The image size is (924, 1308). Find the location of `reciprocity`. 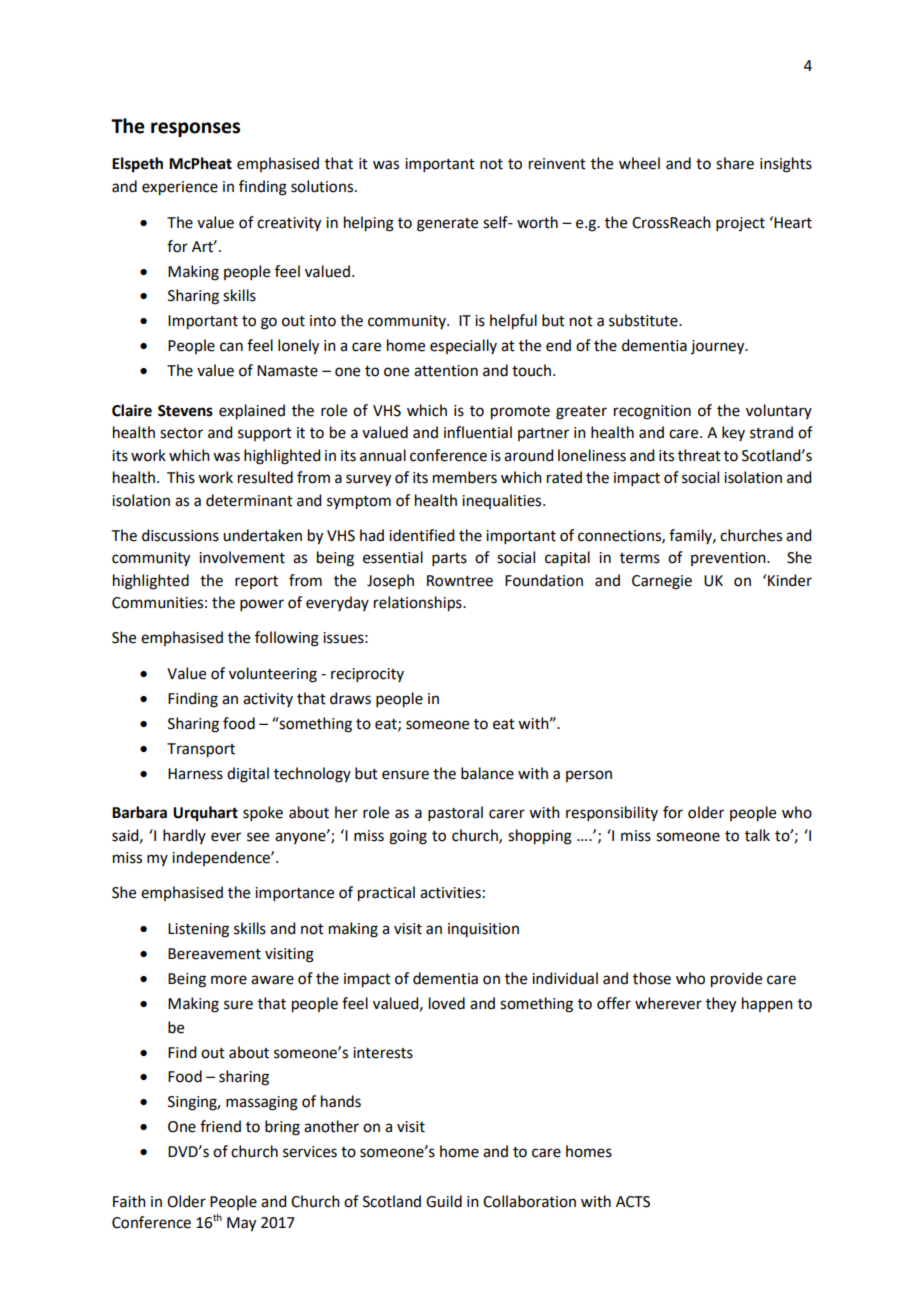

reciprocity is located at coordinates (367, 675).
